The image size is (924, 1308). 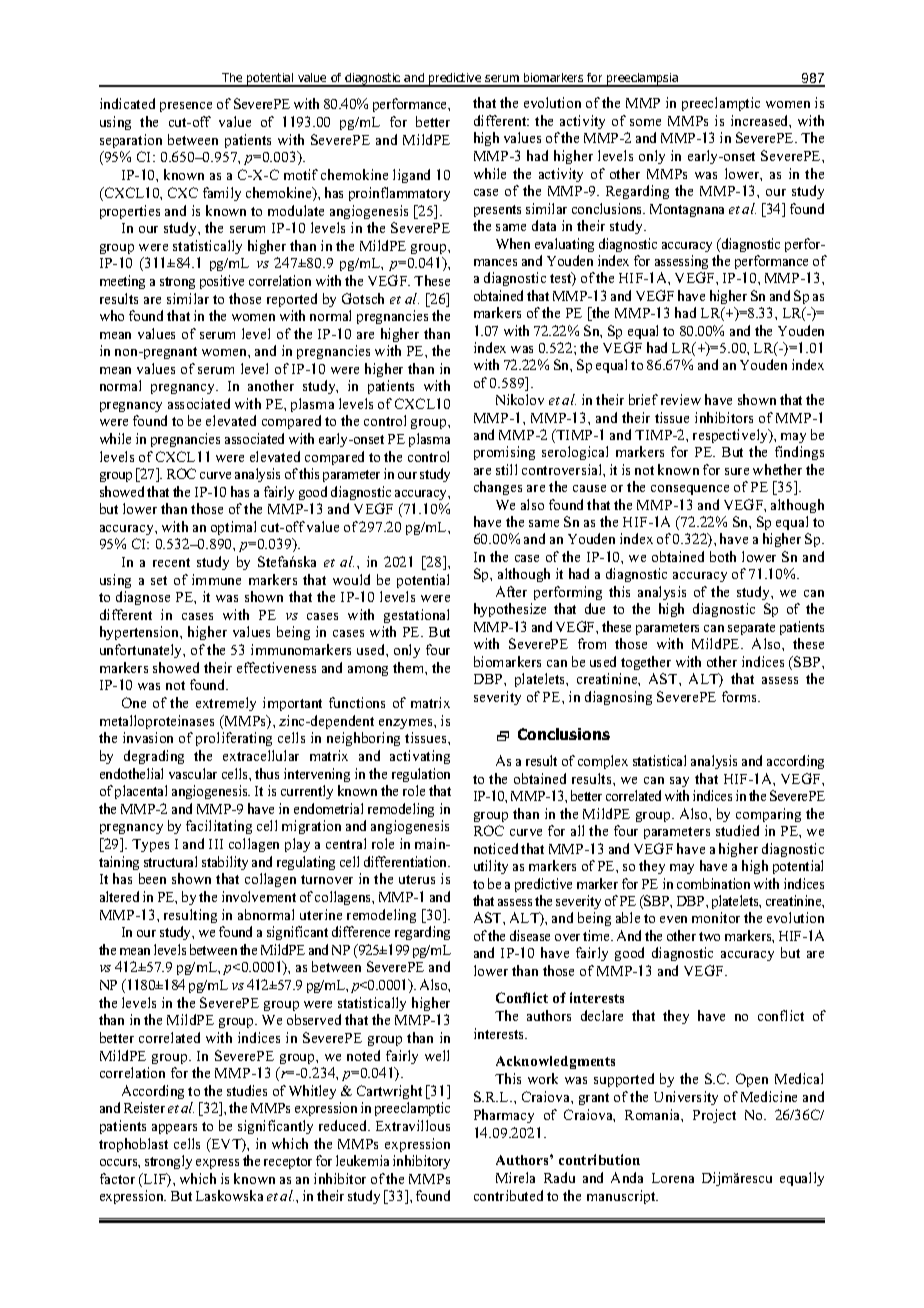 What do you see at coordinates (186, 107) in the document?
I see `presence` at bounding box center [186, 107].
